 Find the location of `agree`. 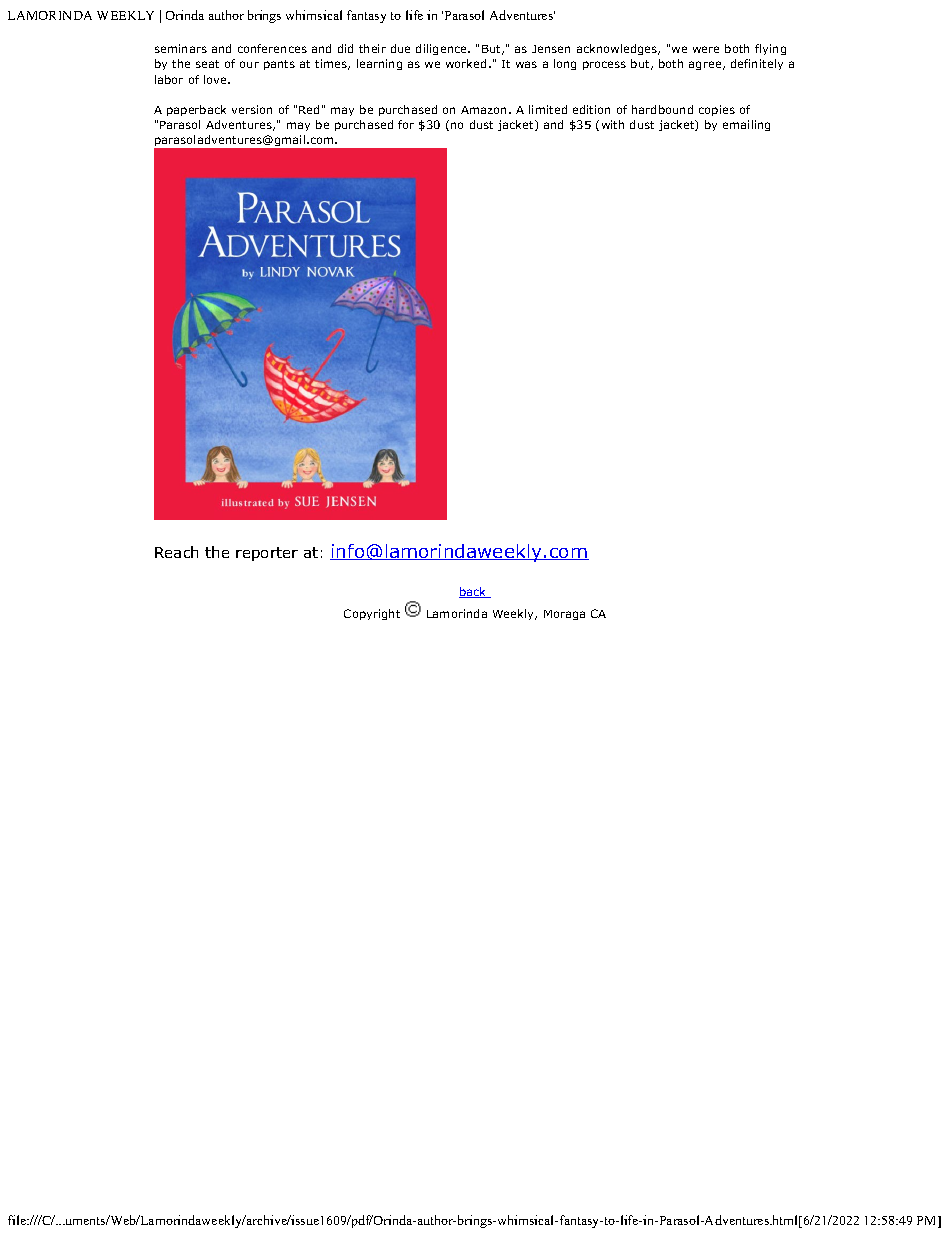

agree is located at coordinates (706, 65).
